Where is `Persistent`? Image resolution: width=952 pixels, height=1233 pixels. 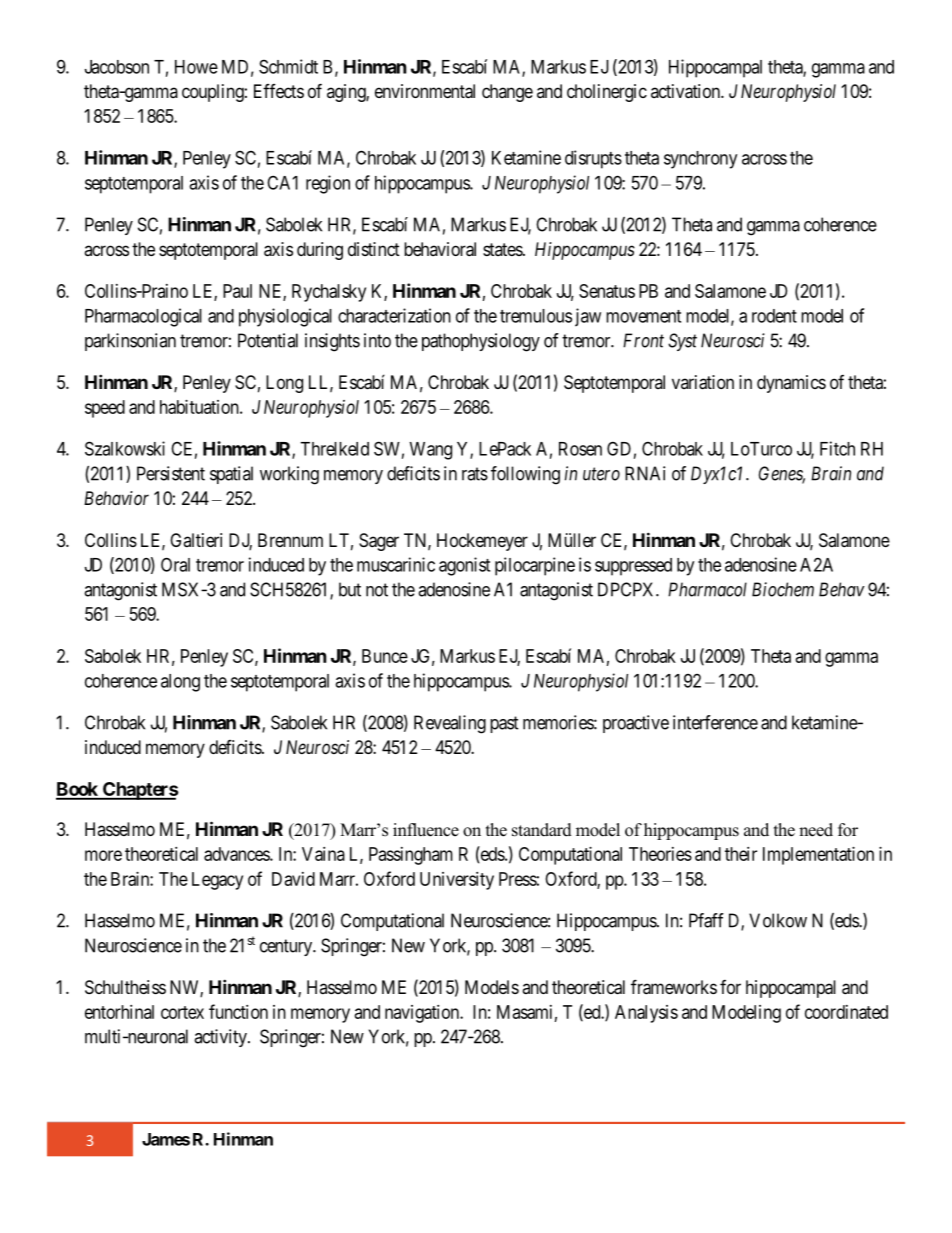 Persistent is located at coordinates (171, 473).
